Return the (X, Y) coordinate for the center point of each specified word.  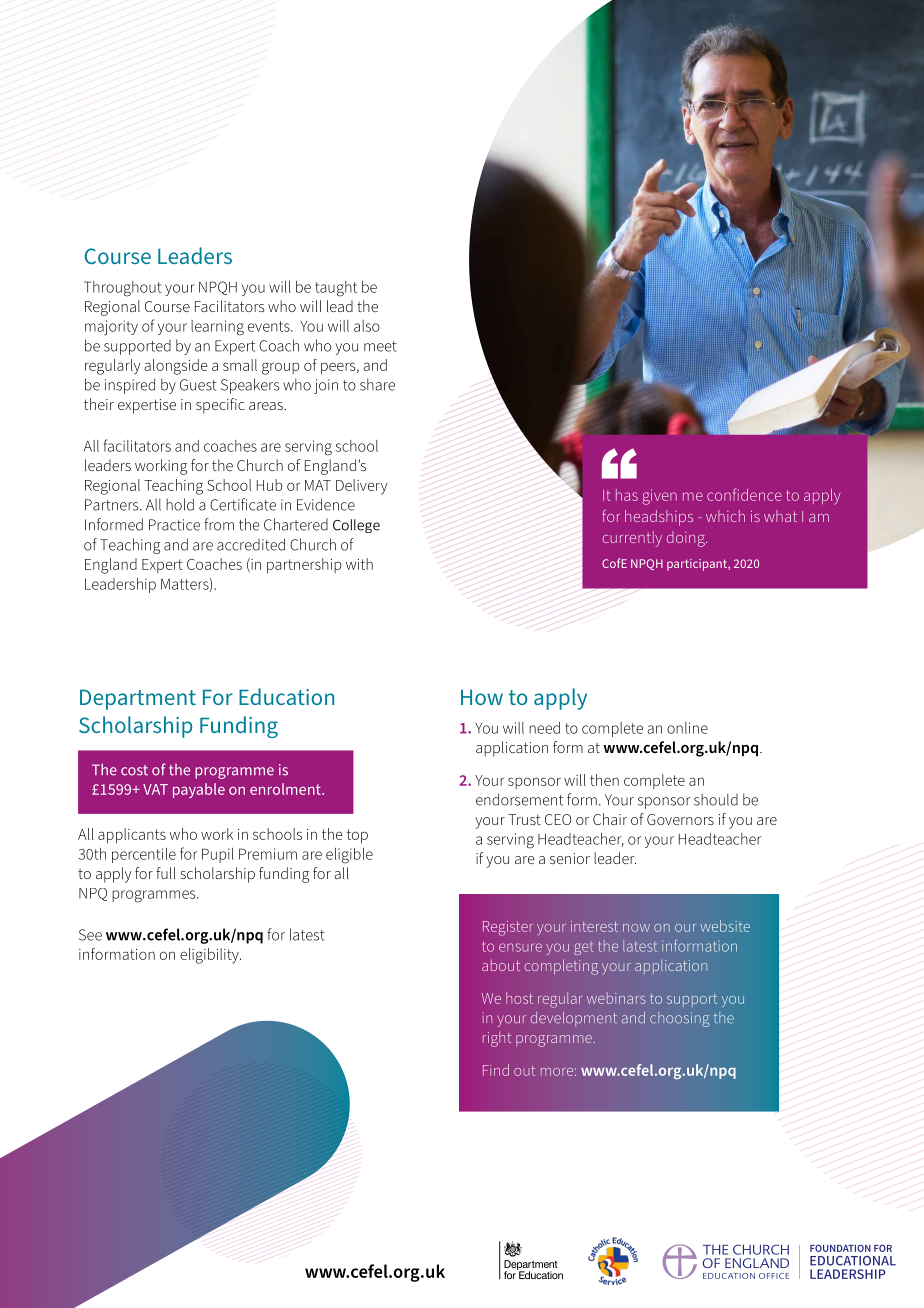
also (367, 326)
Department (138, 699)
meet (380, 346)
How (482, 697)
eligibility (210, 956)
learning (217, 328)
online (687, 728)
